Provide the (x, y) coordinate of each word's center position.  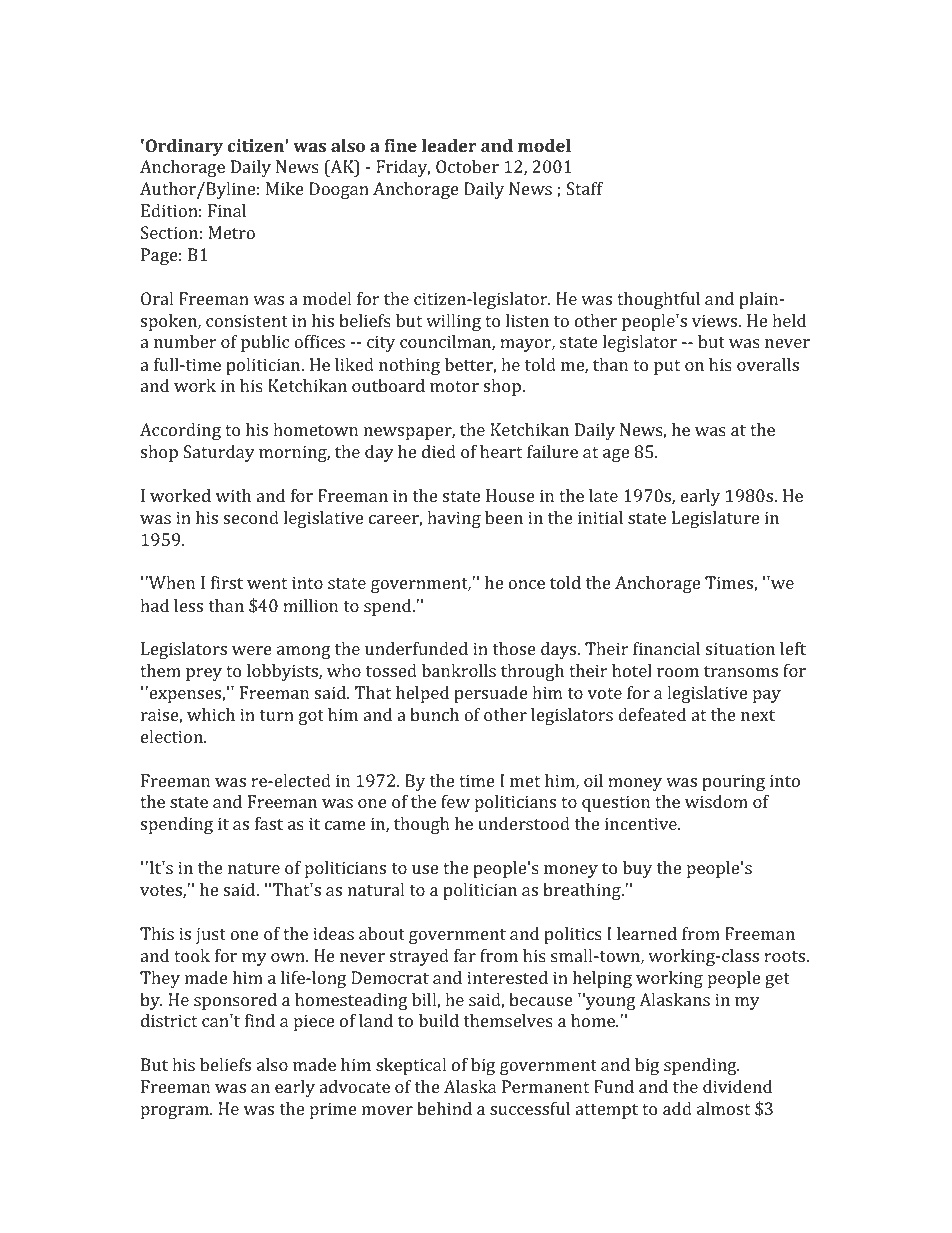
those (514, 648)
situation (740, 648)
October (467, 166)
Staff (584, 188)
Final (227, 210)
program (176, 1112)
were (252, 650)
